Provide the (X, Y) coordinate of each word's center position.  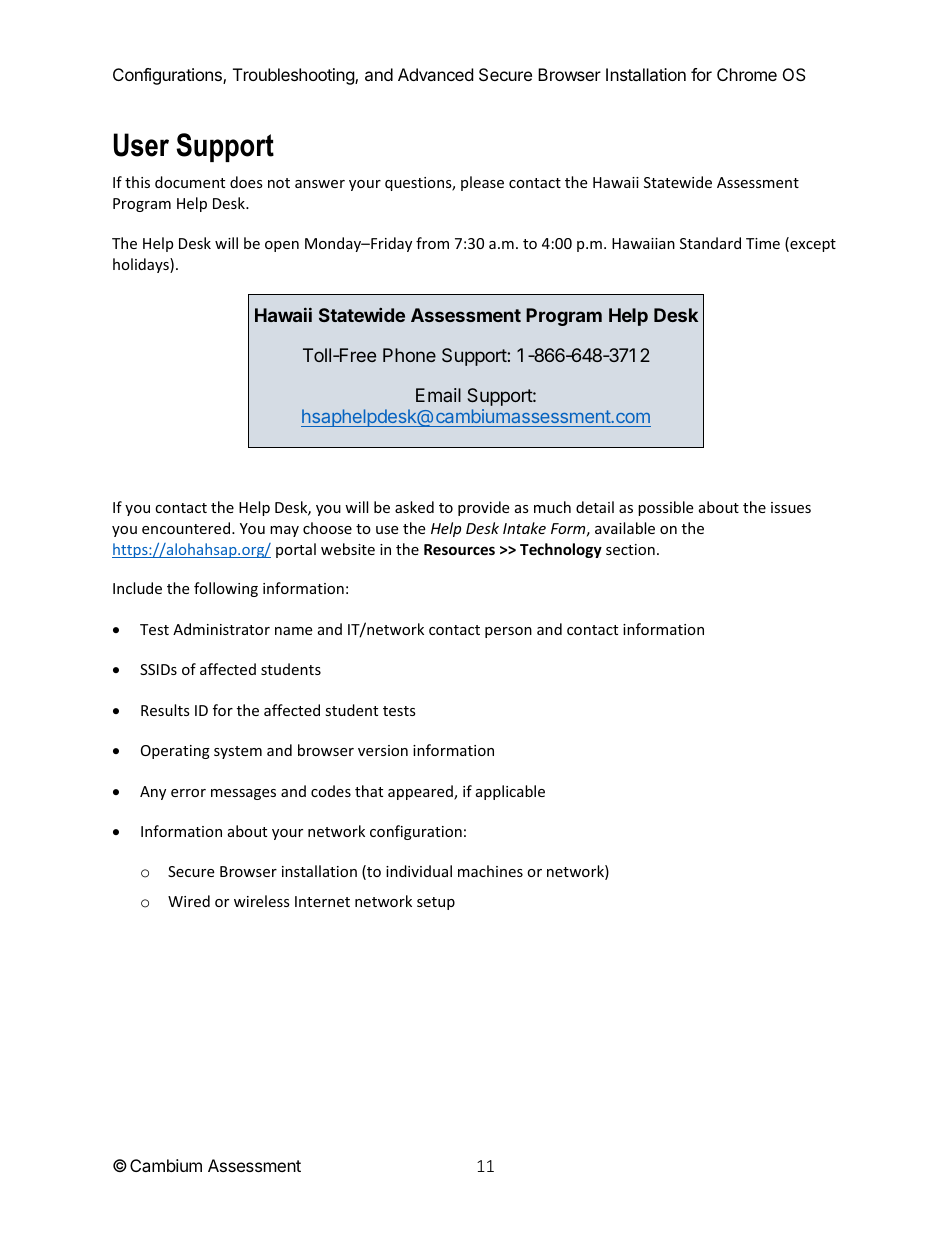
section (630, 549)
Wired (189, 901)
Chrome (747, 74)
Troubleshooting (294, 76)
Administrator (221, 629)
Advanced (435, 74)
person (508, 632)
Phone (409, 355)
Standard (710, 243)
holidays (142, 265)
